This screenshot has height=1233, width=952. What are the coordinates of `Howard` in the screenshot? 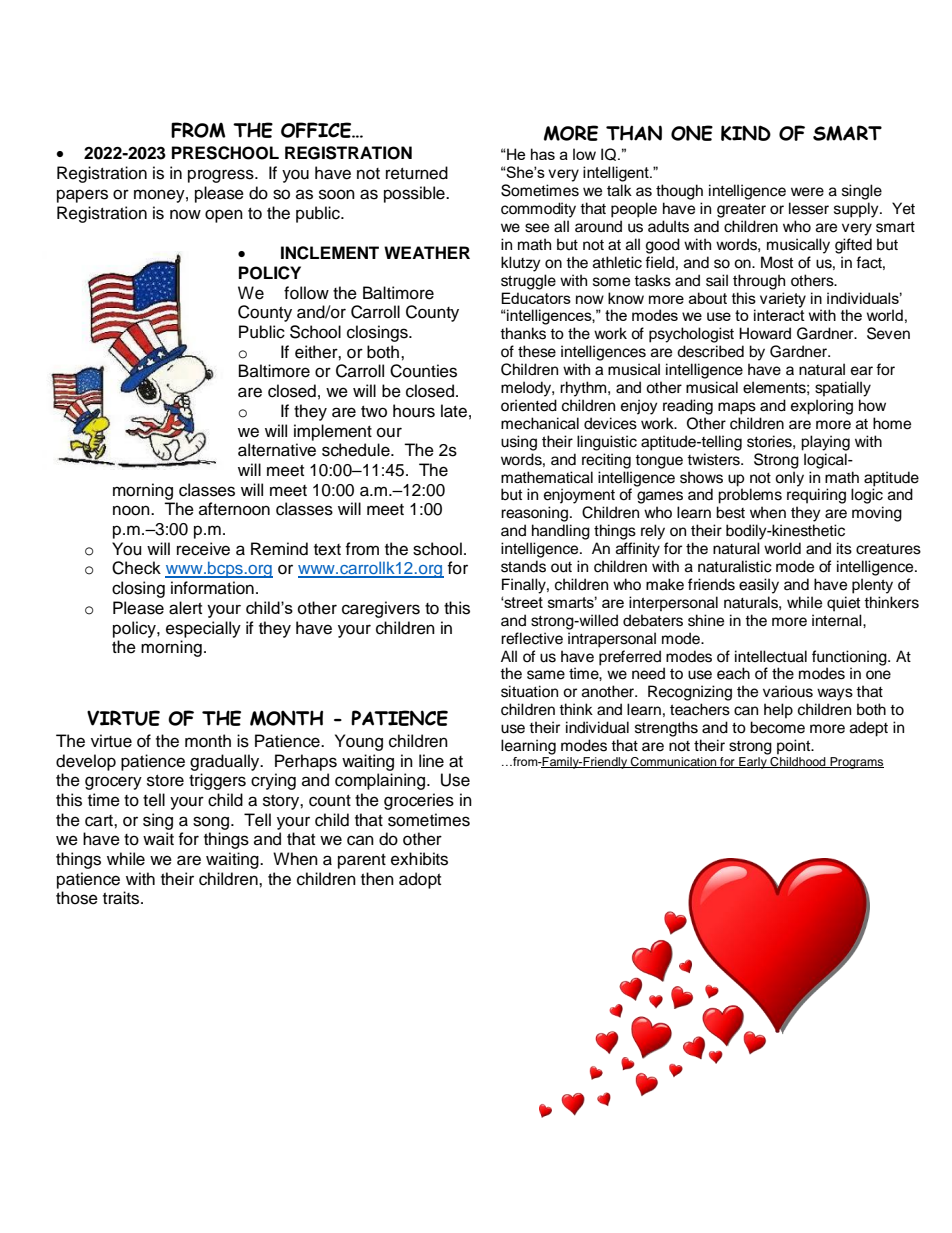 It's located at (765, 333).
